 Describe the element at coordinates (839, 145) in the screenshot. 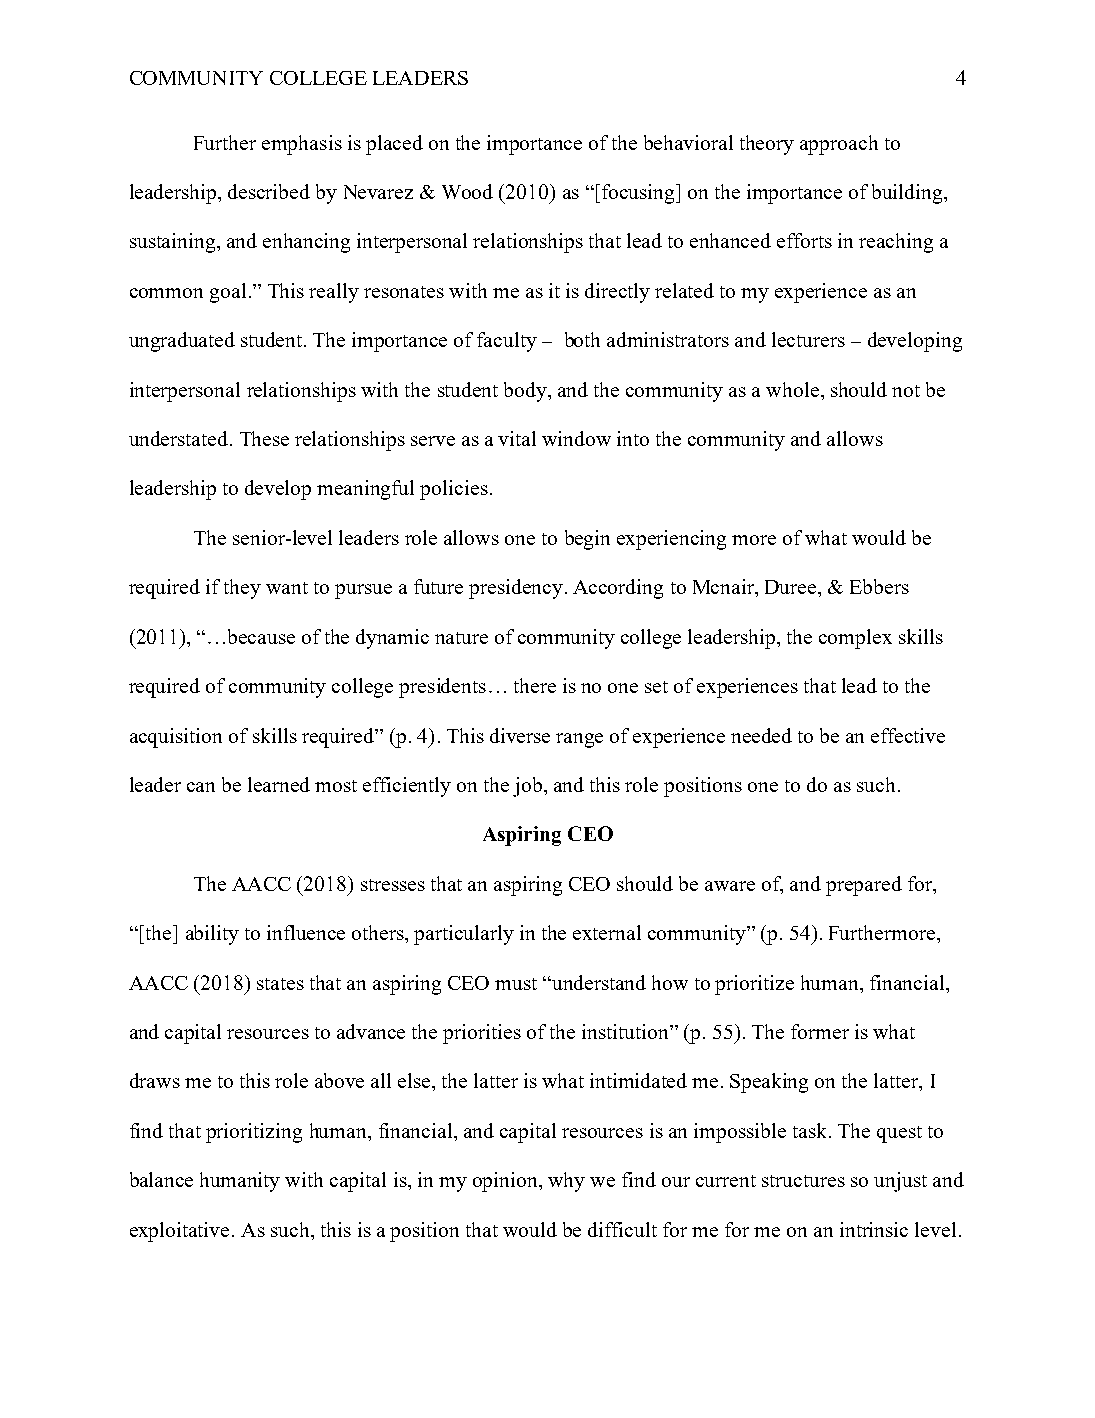

I see `approach` at that location.
